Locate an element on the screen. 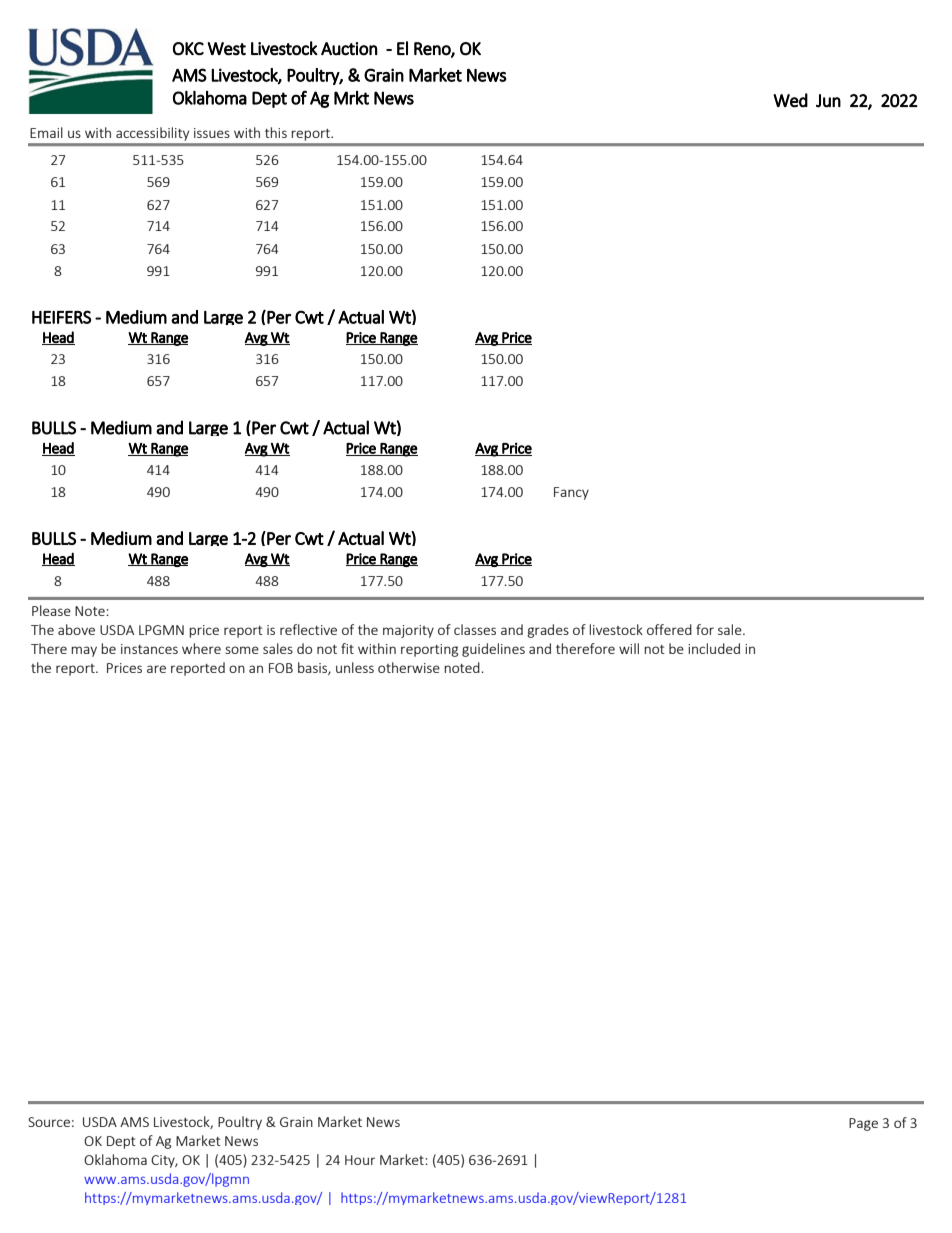  will is located at coordinates (629, 648).
